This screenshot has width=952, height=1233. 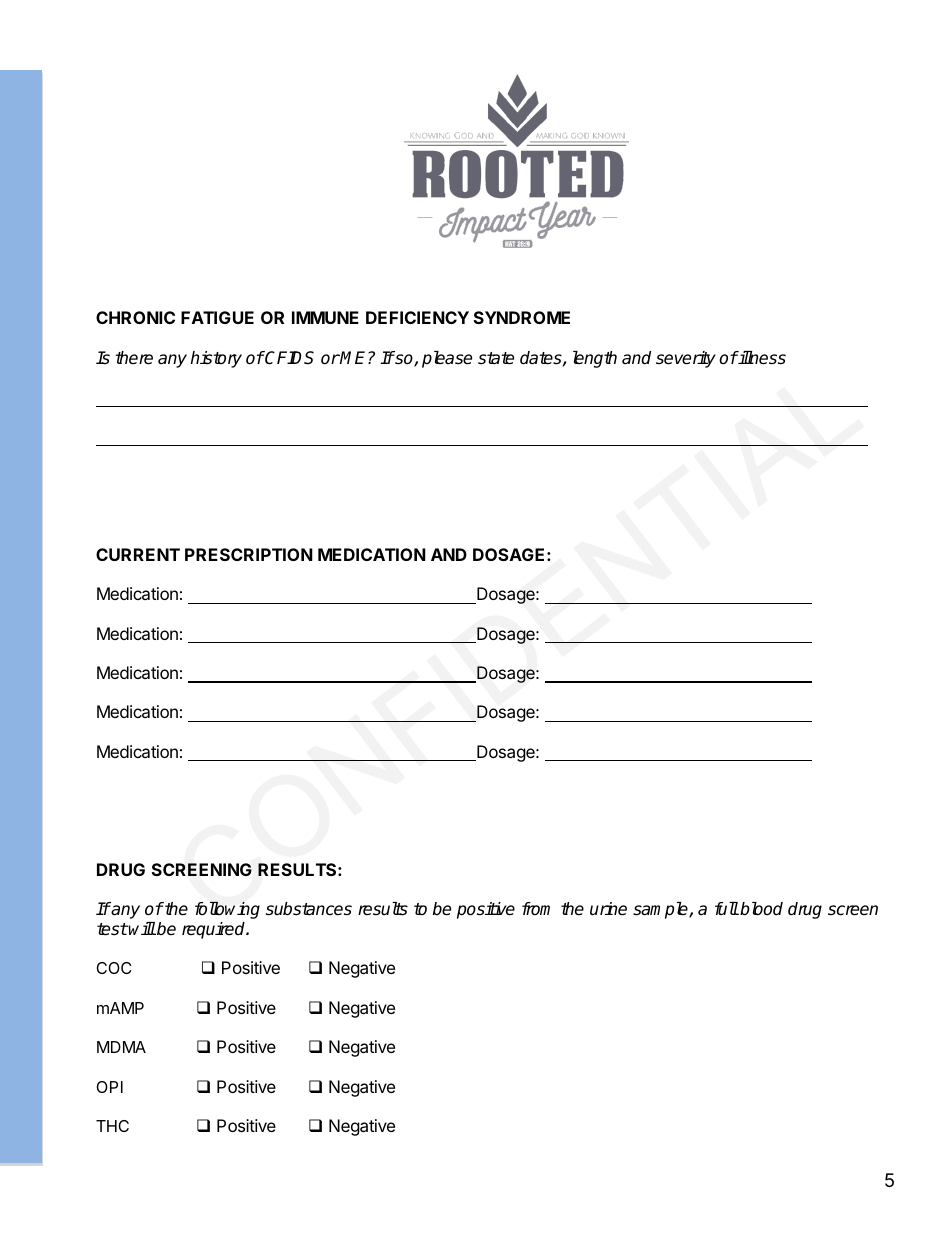 I want to click on sample, so click(x=661, y=910).
